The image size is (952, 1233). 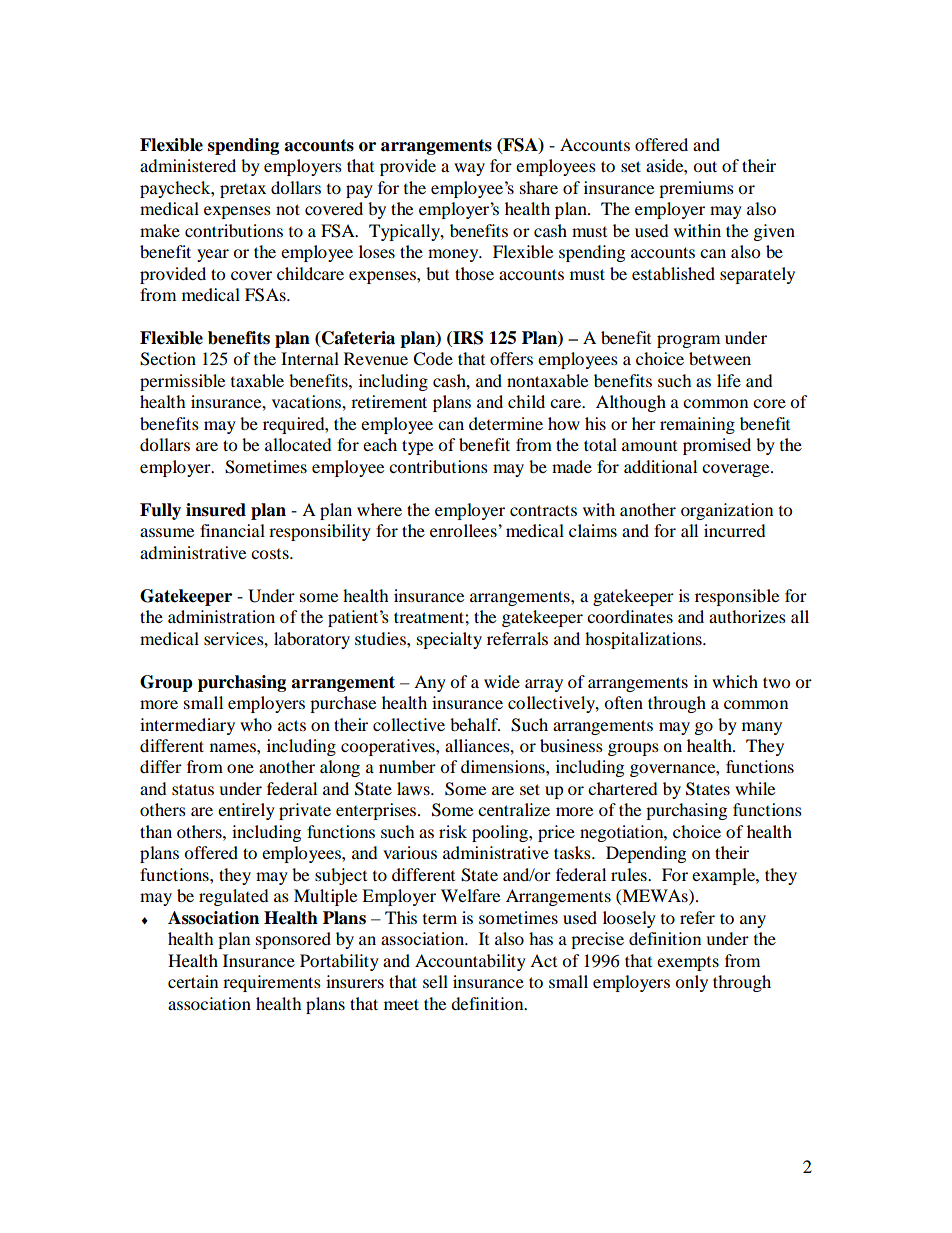 I want to click on treatment, so click(x=430, y=617).
